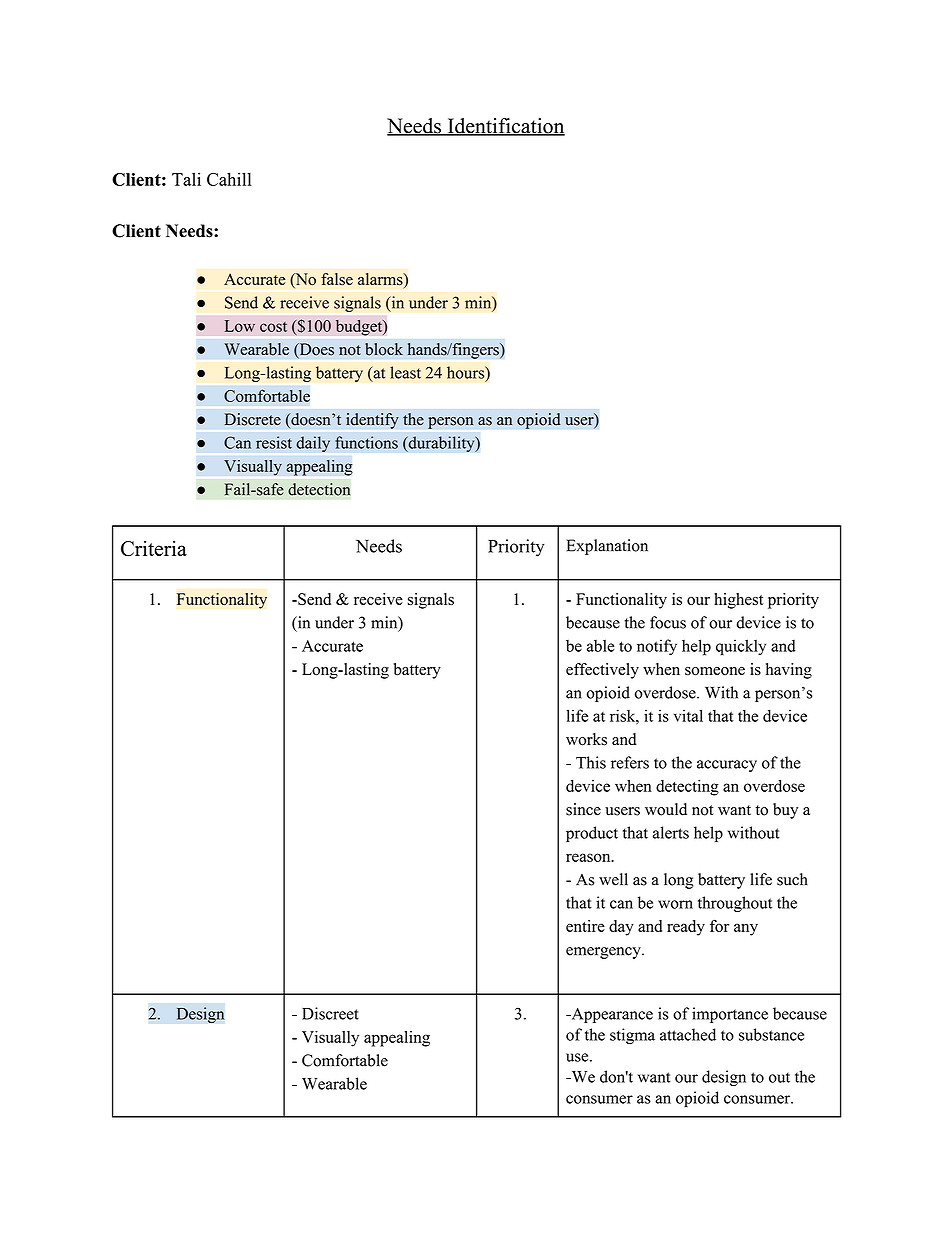 This screenshot has height=1233, width=952. What do you see at coordinates (330, 1013) in the screenshot?
I see `Discreet` at bounding box center [330, 1013].
